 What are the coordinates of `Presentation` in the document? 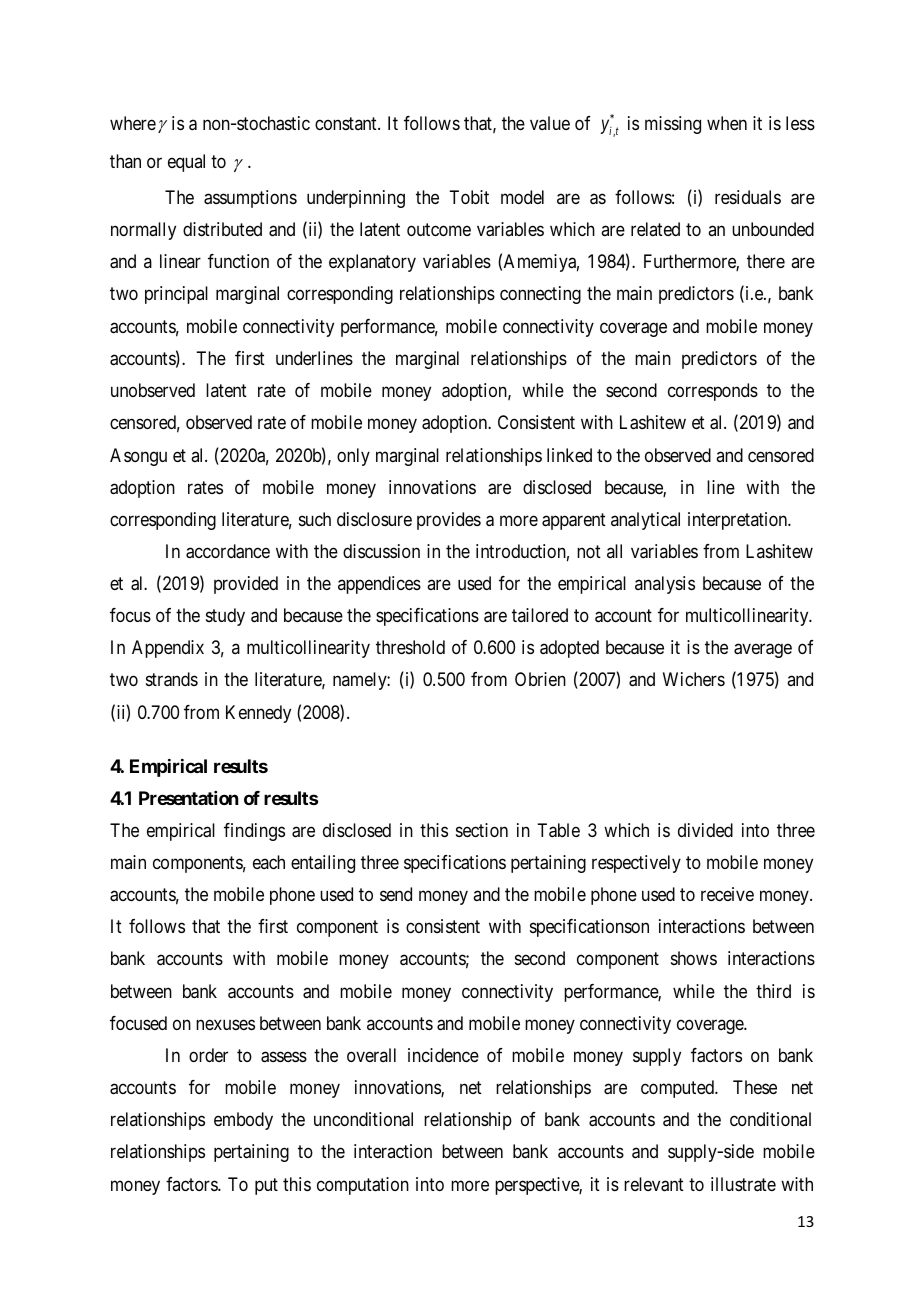 It's located at (188, 798).
